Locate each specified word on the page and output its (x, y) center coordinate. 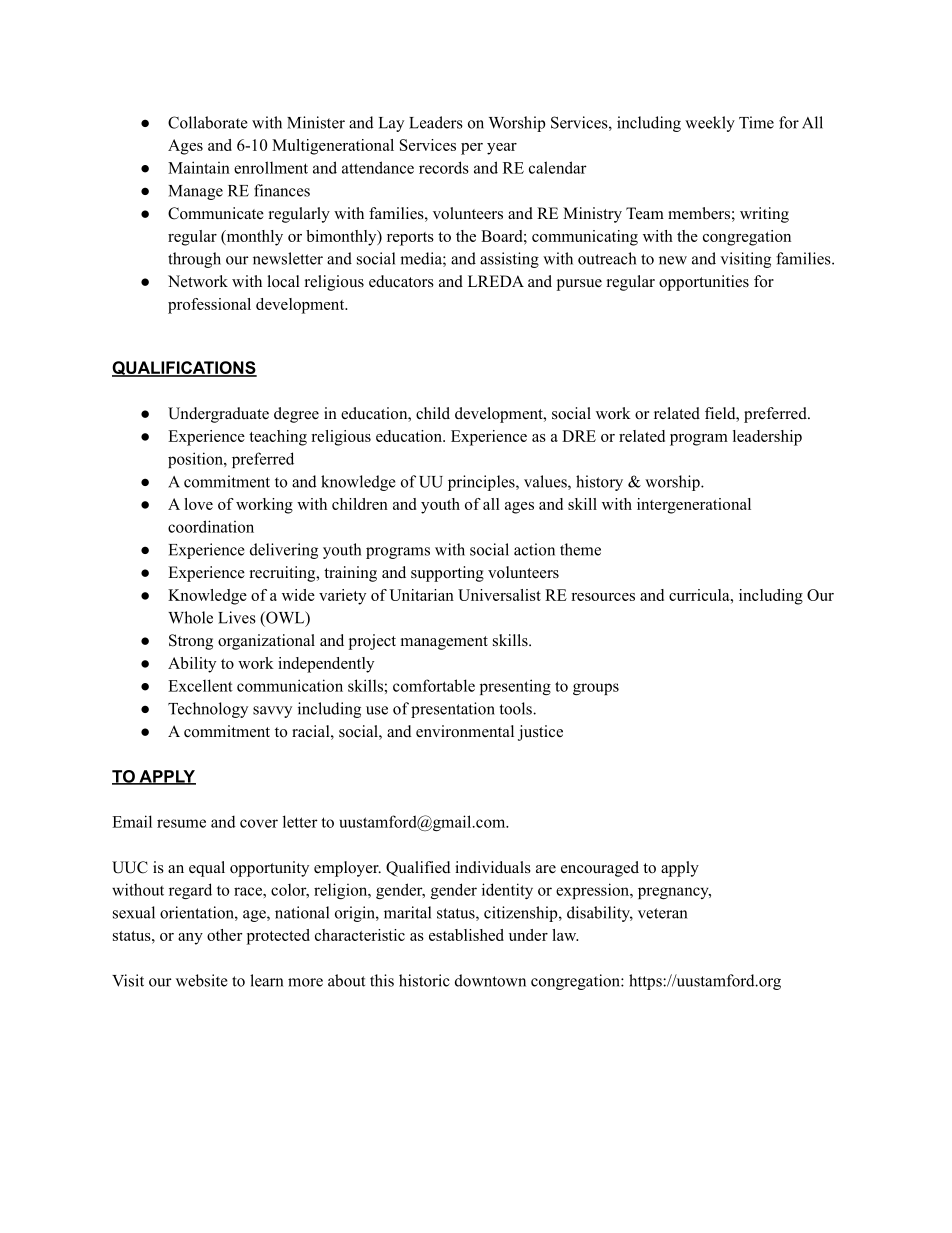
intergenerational (694, 506)
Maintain (199, 167)
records (444, 167)
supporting (447, 574)
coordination (211, 526)
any (190, 939)
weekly (710, 124)
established (466, 935)
